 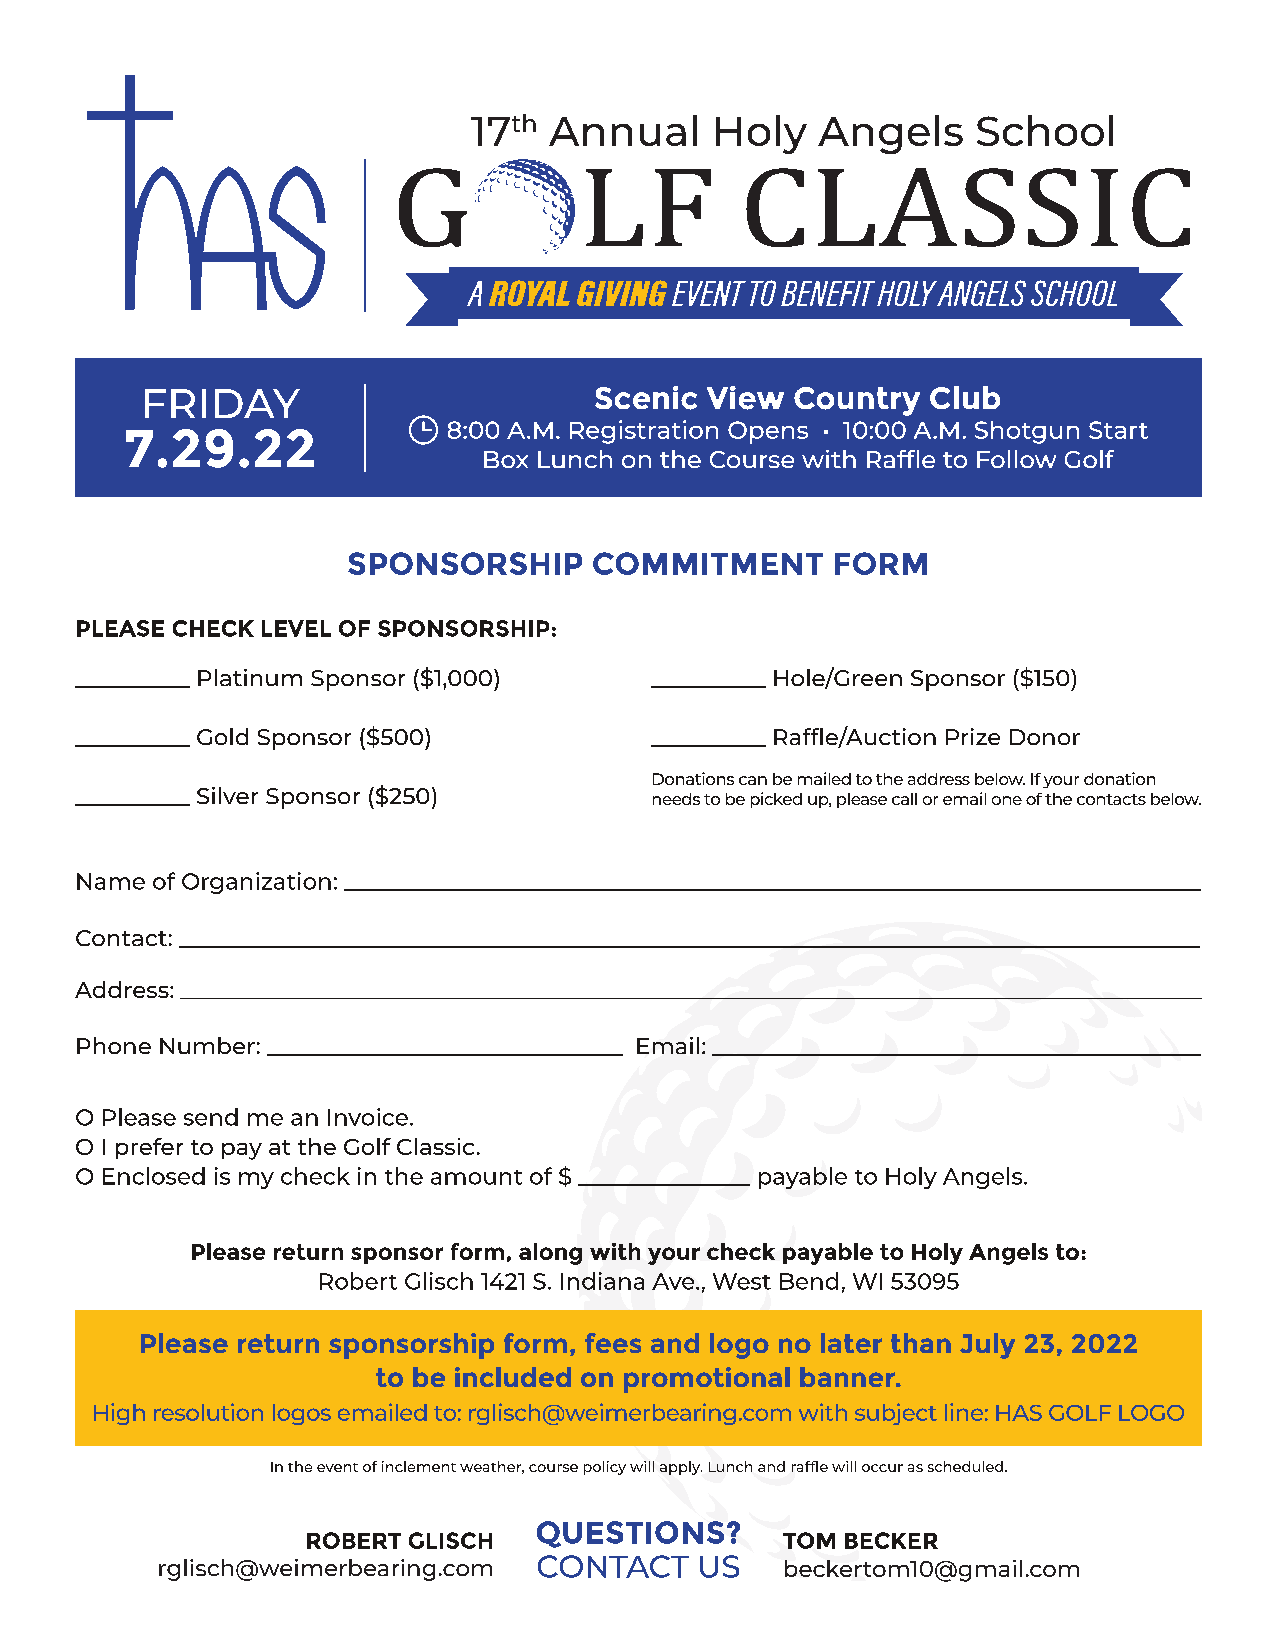 What do you see at coordinates (207, 1045) in the screenshot?
I see `Number` at bounding box center [207, 1045].
